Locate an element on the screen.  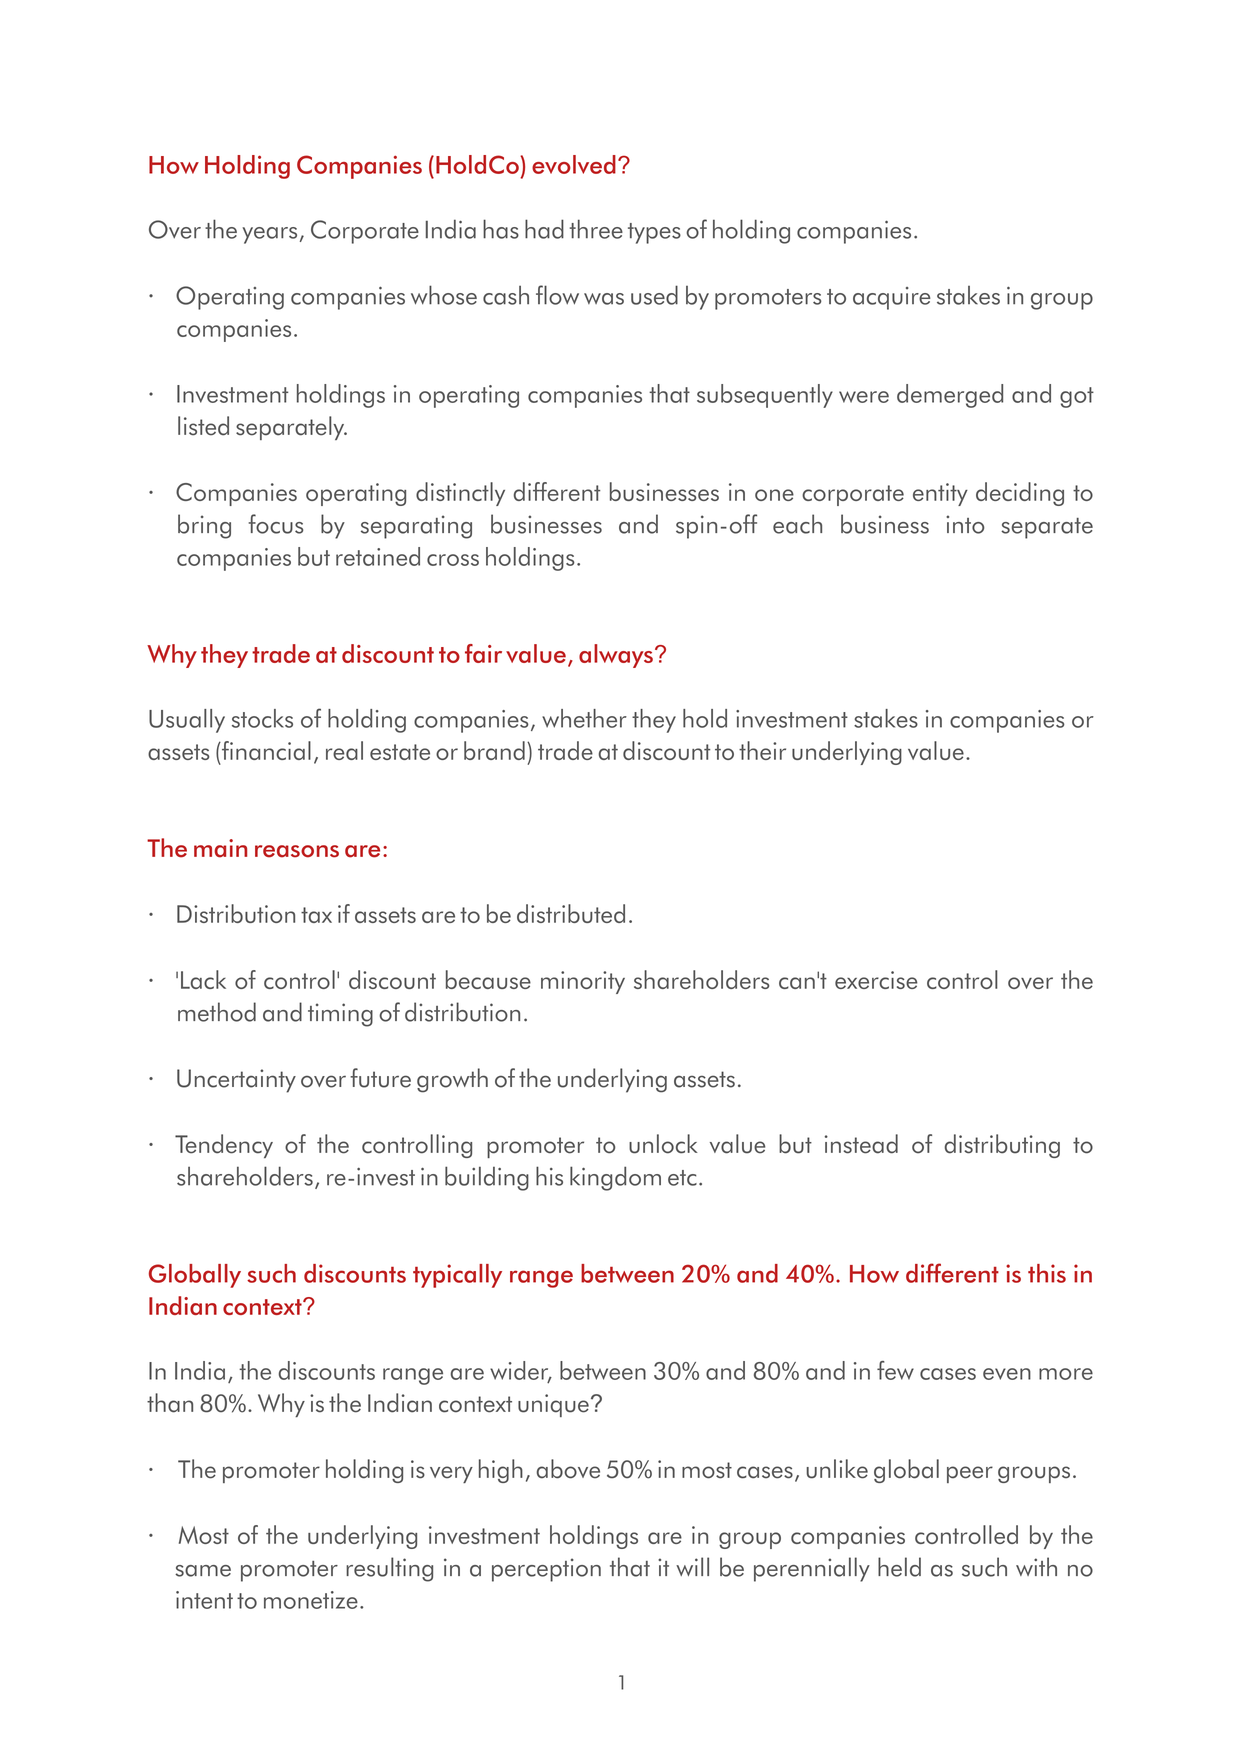
will is located at coordinates (692, 1566).
